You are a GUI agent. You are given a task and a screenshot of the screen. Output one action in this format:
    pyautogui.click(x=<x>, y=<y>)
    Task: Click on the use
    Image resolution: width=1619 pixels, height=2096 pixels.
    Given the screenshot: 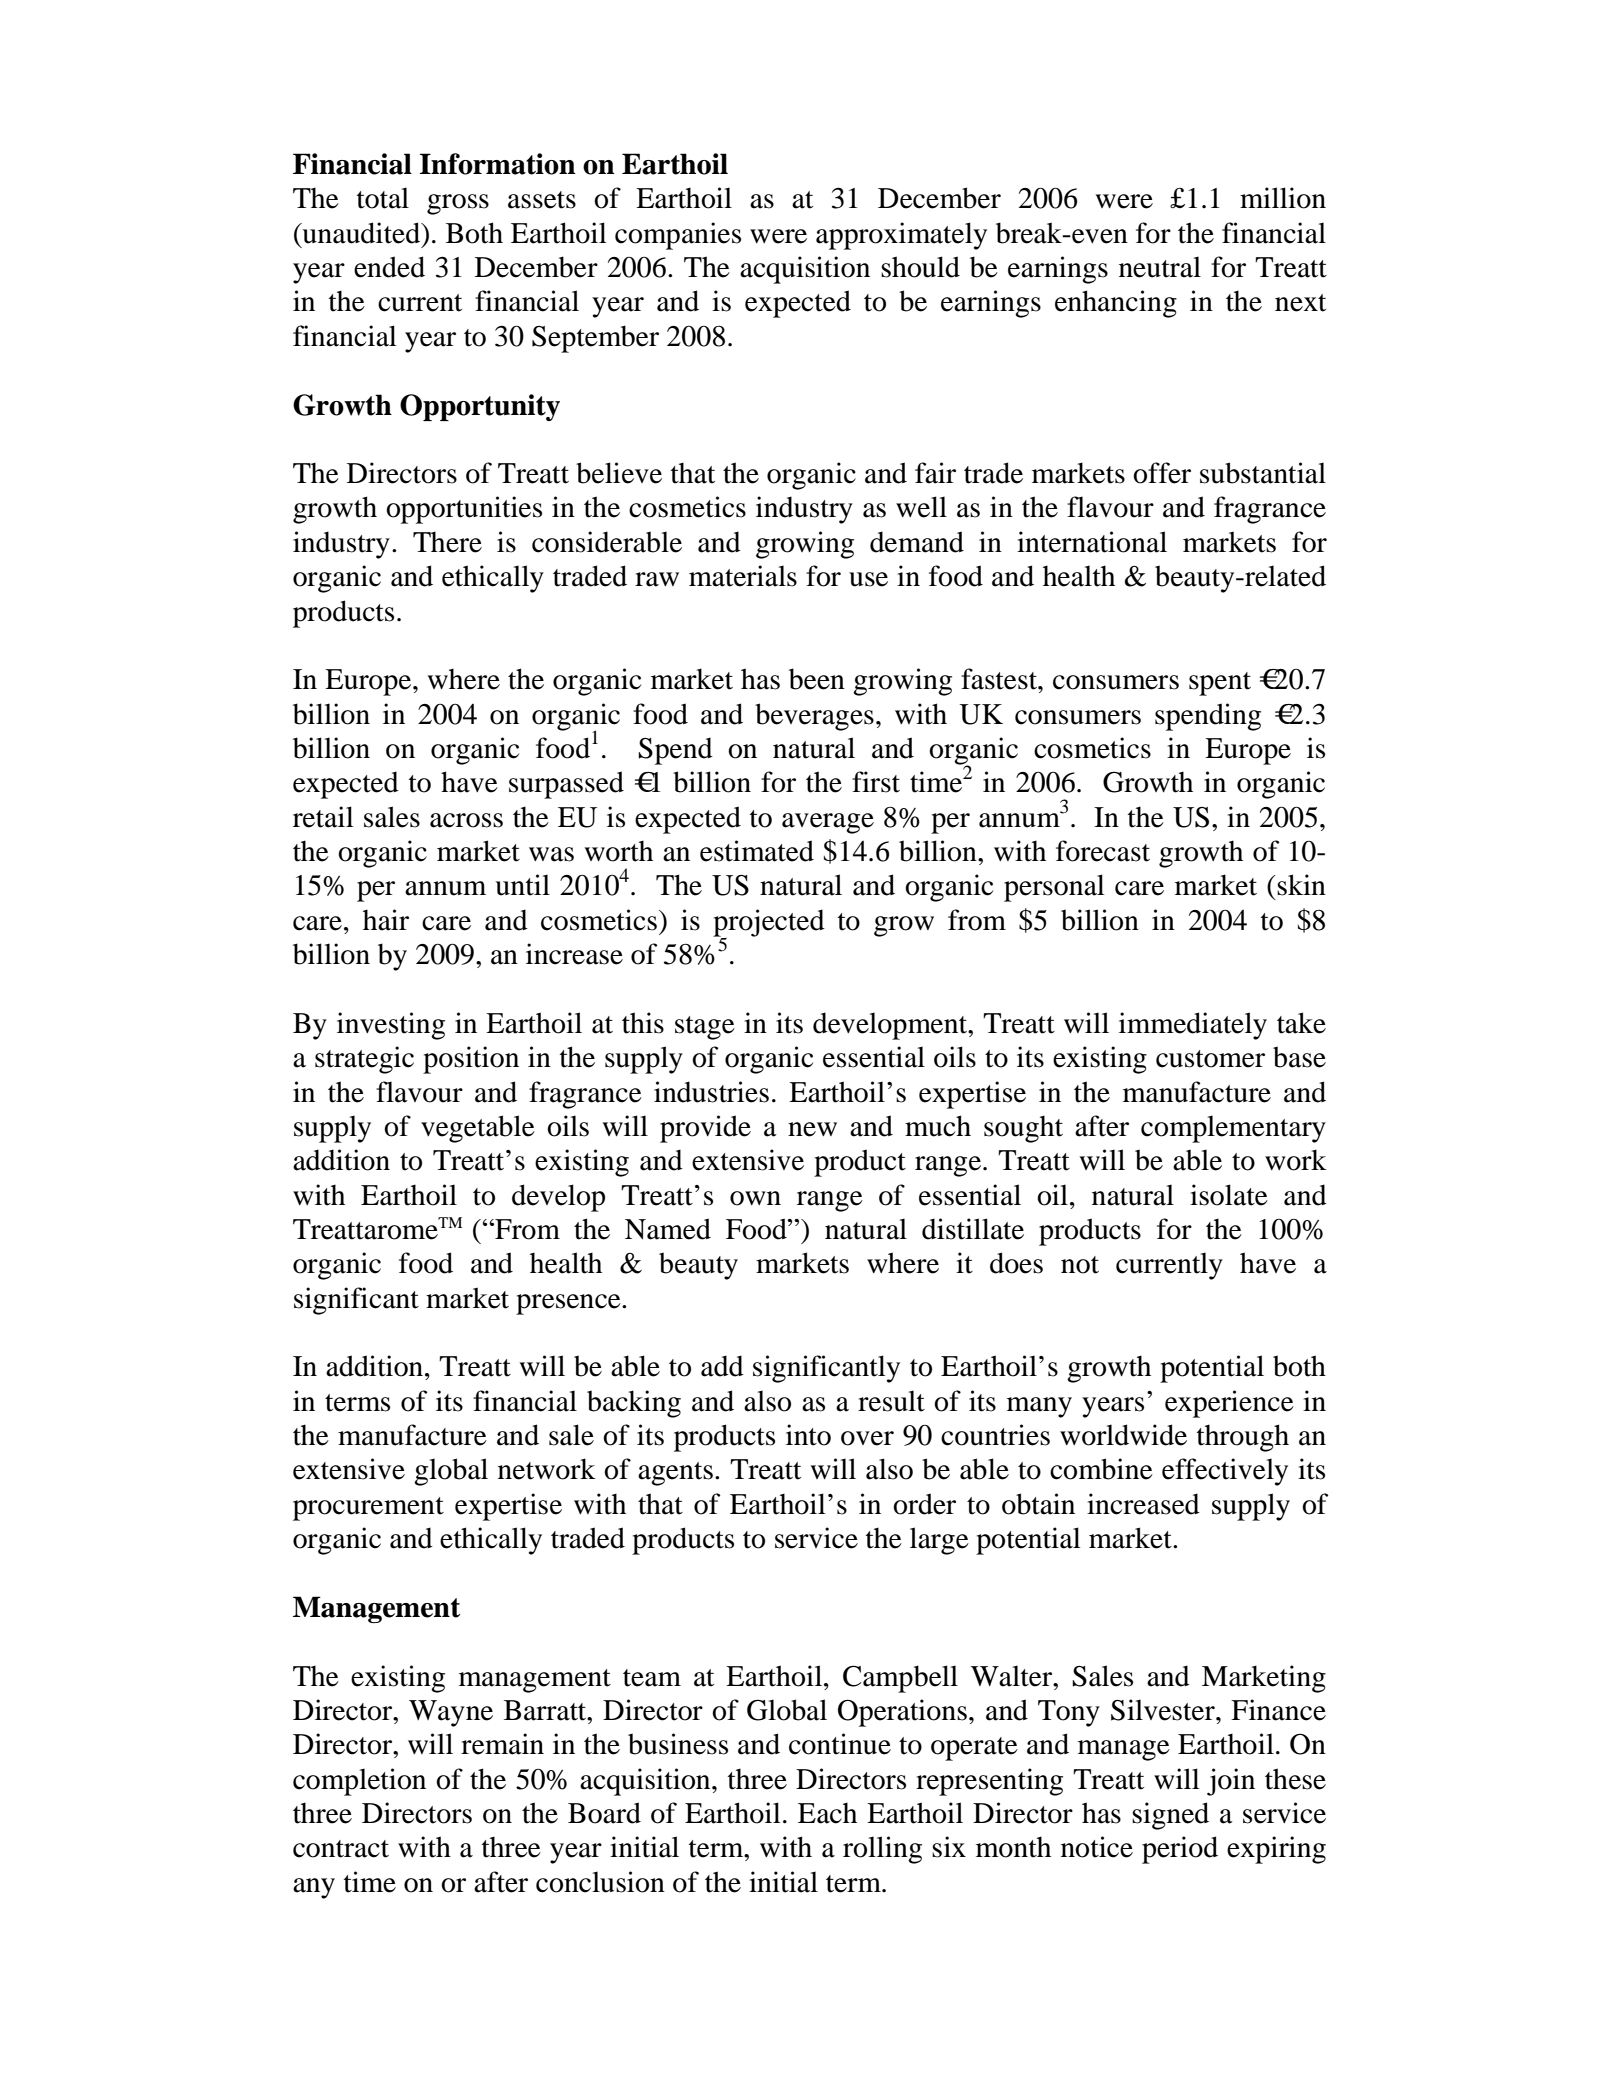 What is the action you would take?
    pyautogui.click(x=868, y=579)
